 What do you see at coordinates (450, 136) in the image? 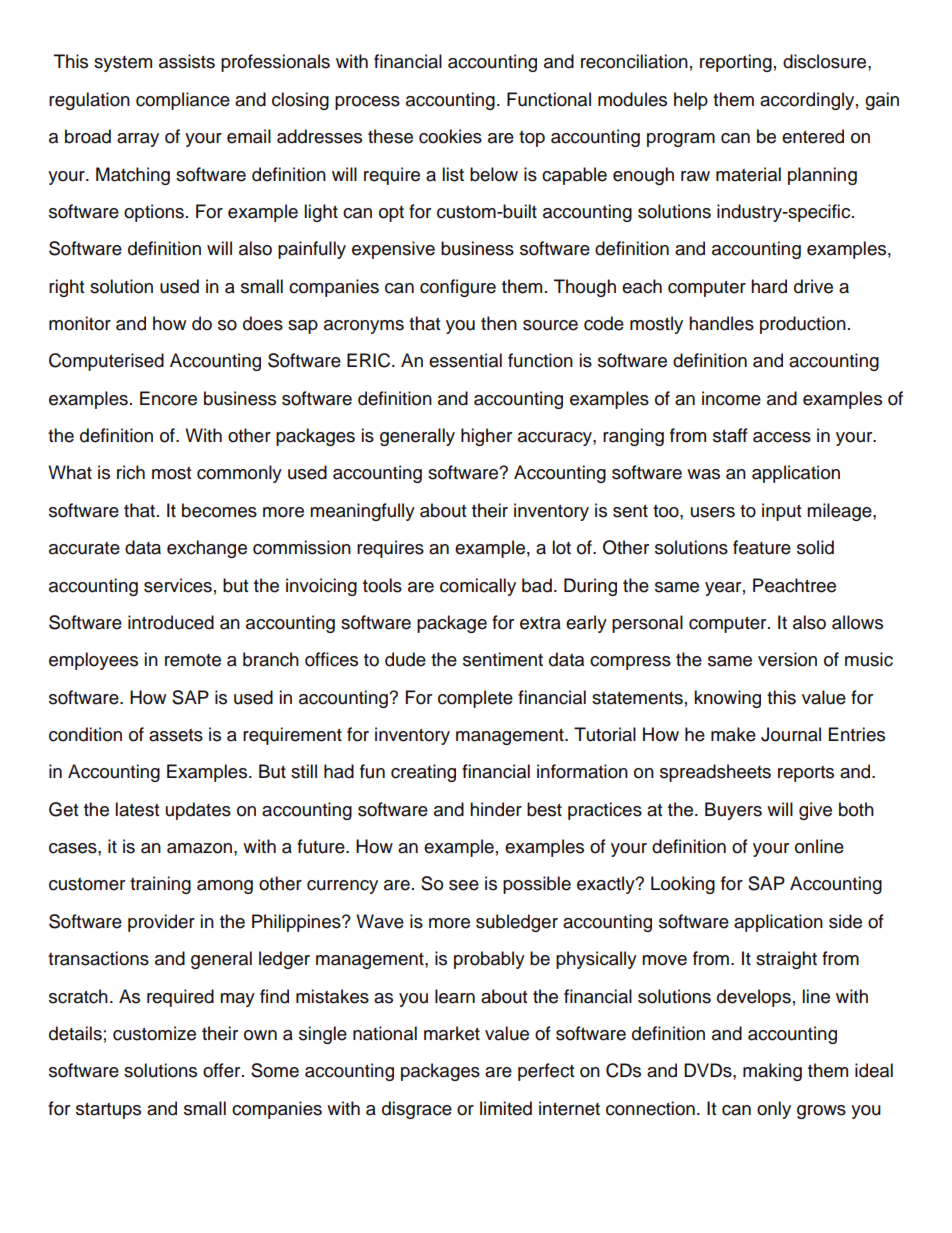
I see `cookies` at bounding box center [450, 136].
